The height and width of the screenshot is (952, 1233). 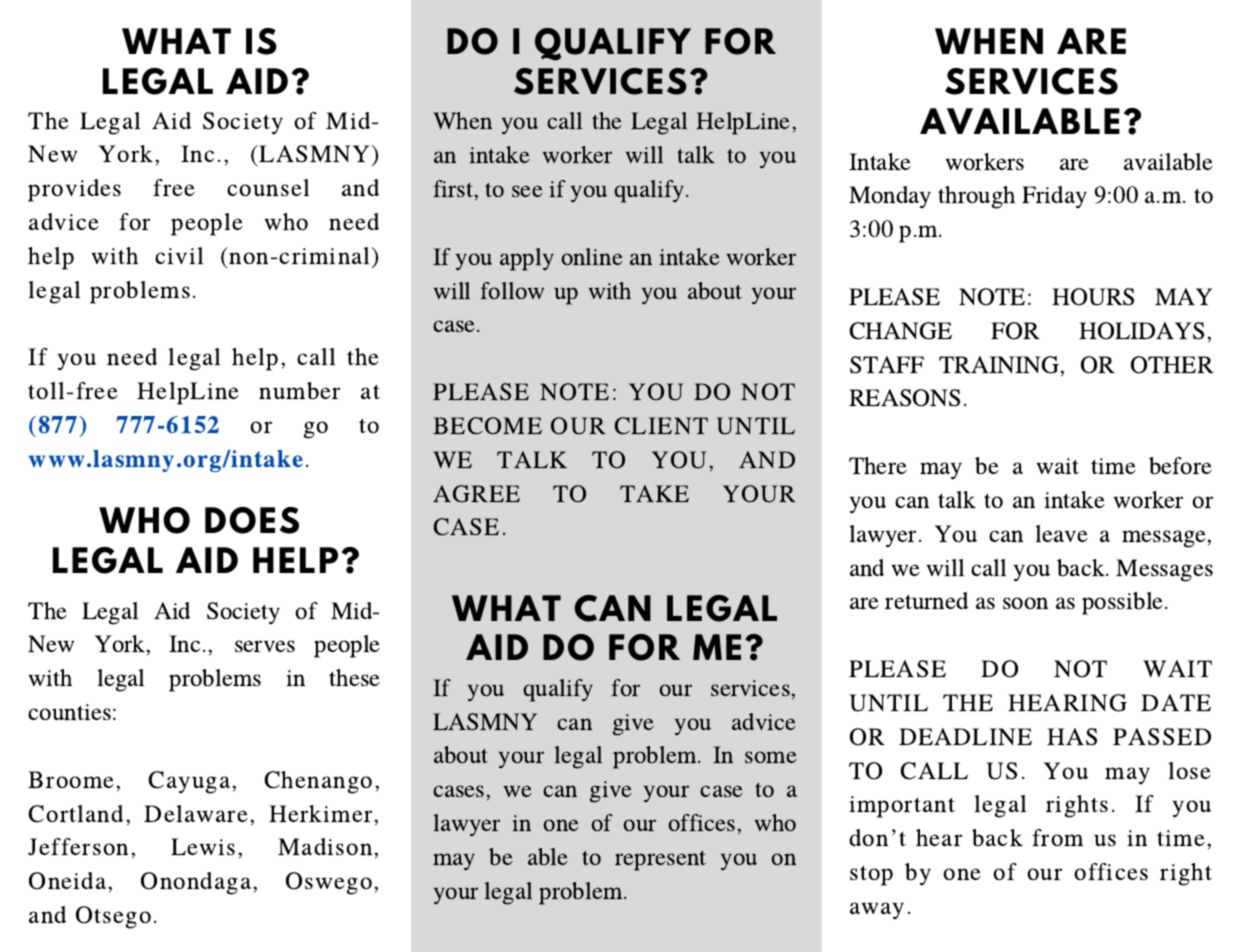 I want to click on Friday, so click(x=1054, y=197).
